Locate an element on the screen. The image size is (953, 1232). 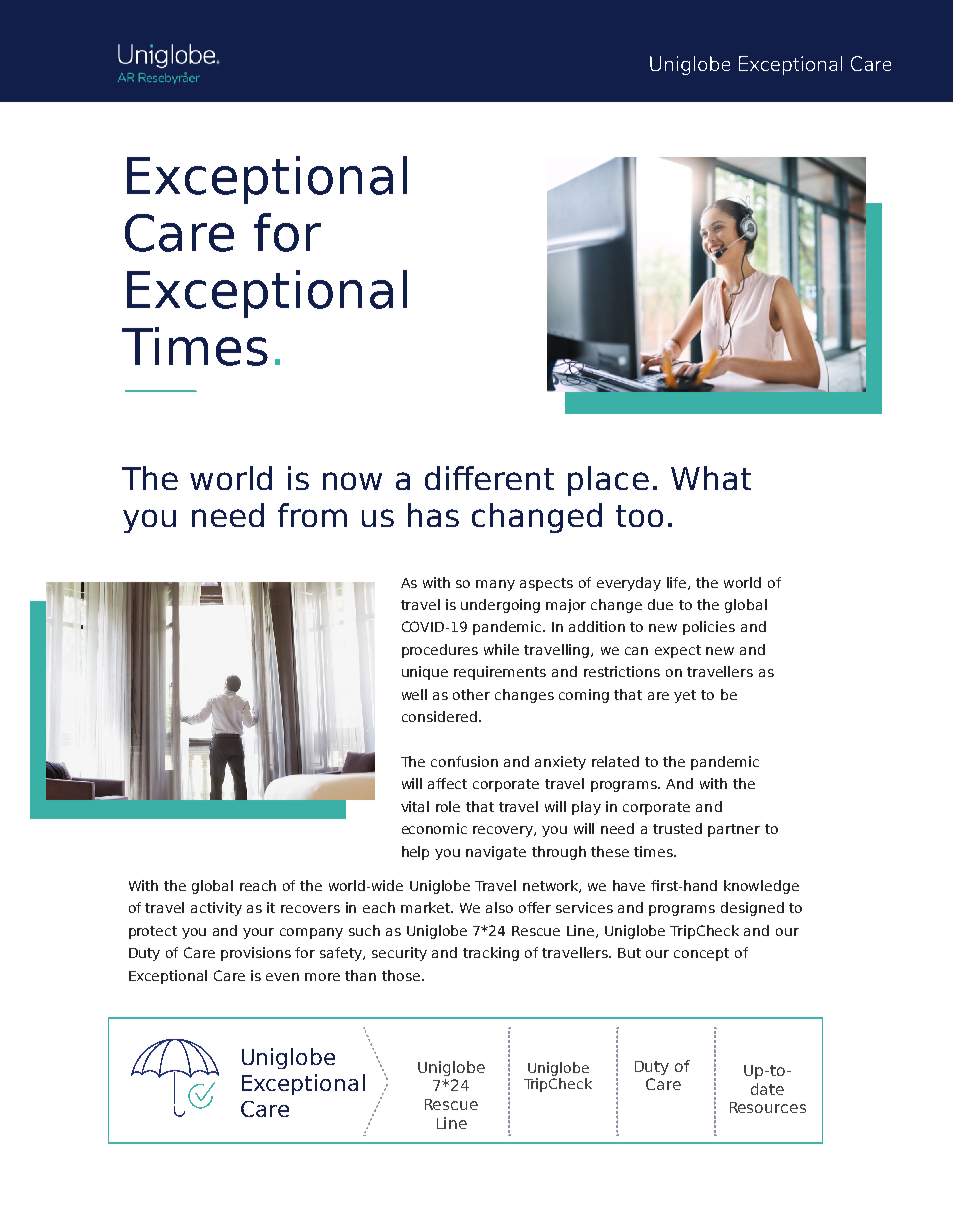
due is located at coordinates (660, 604).
